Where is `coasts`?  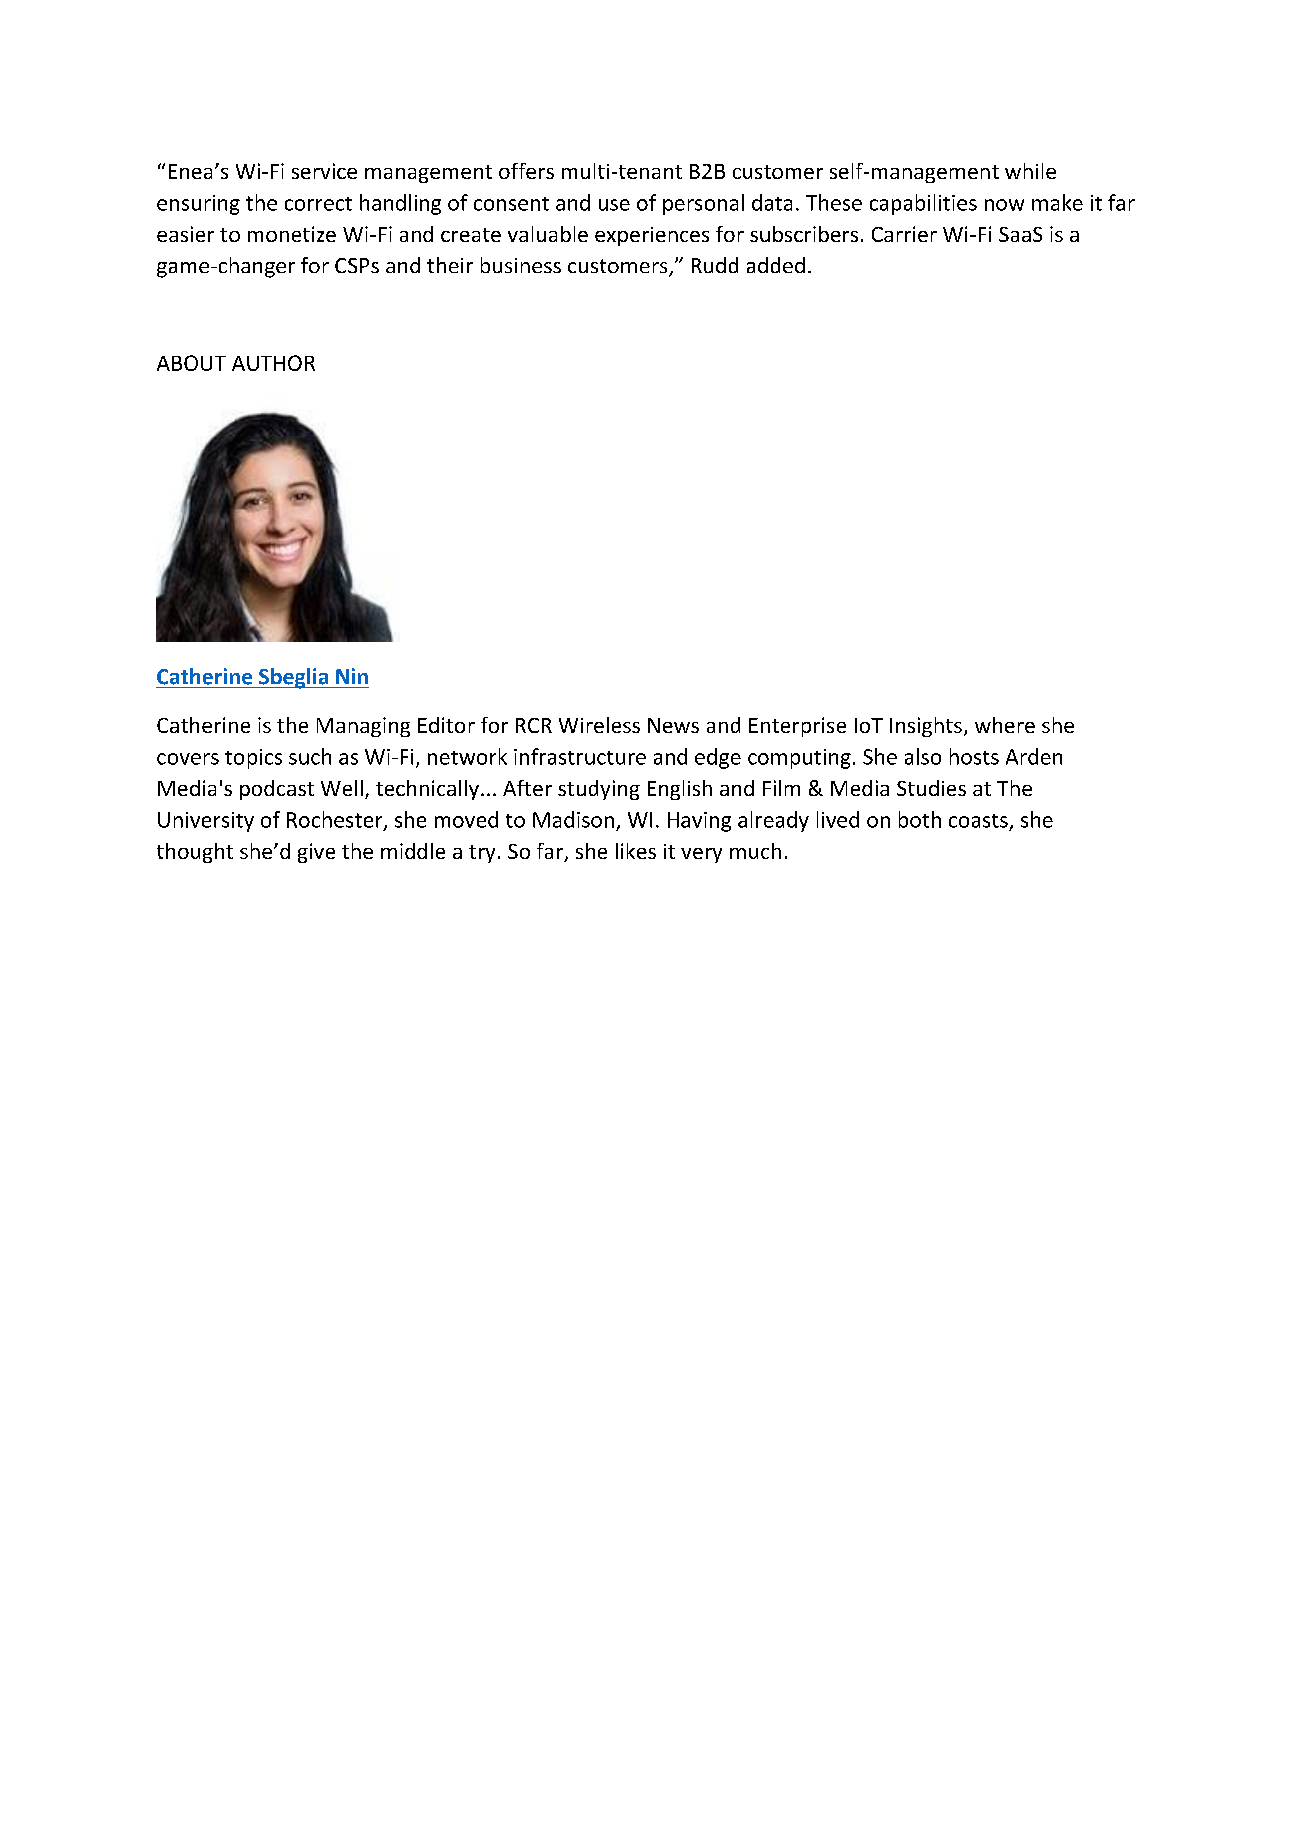
coasts is located at coordinates (978, 821).
